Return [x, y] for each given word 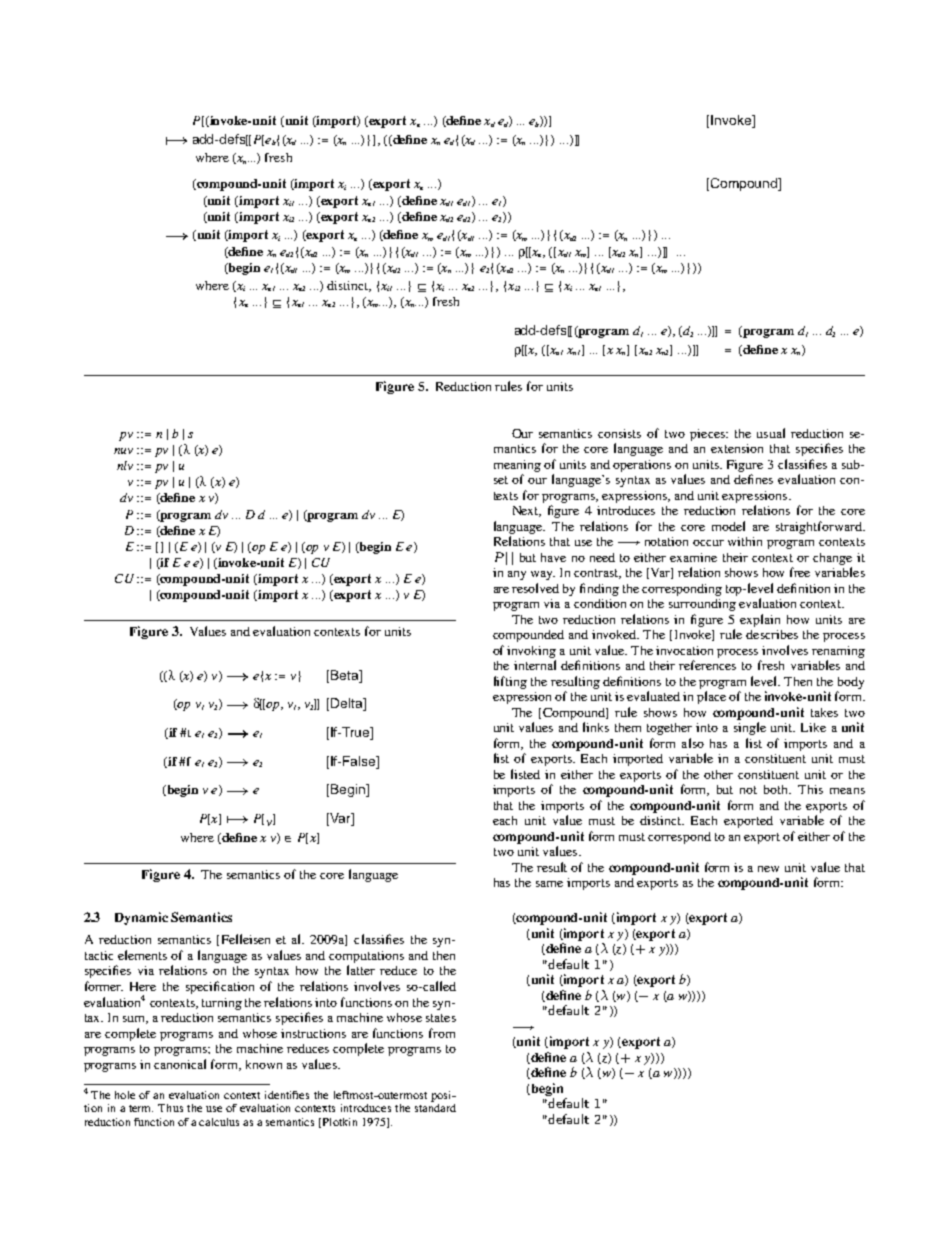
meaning [517, 466]
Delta [348, 704]
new [768, 869]
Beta [346, 676]
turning [222, 1004]
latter [361, 970]
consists [619, 433]
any [517, 575]
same [549, 884]
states [441, 1018]
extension [737, 448]
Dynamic [141, 918]
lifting [510, 682]
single [750, 728]
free [800, 572]
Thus [170, 1108]
